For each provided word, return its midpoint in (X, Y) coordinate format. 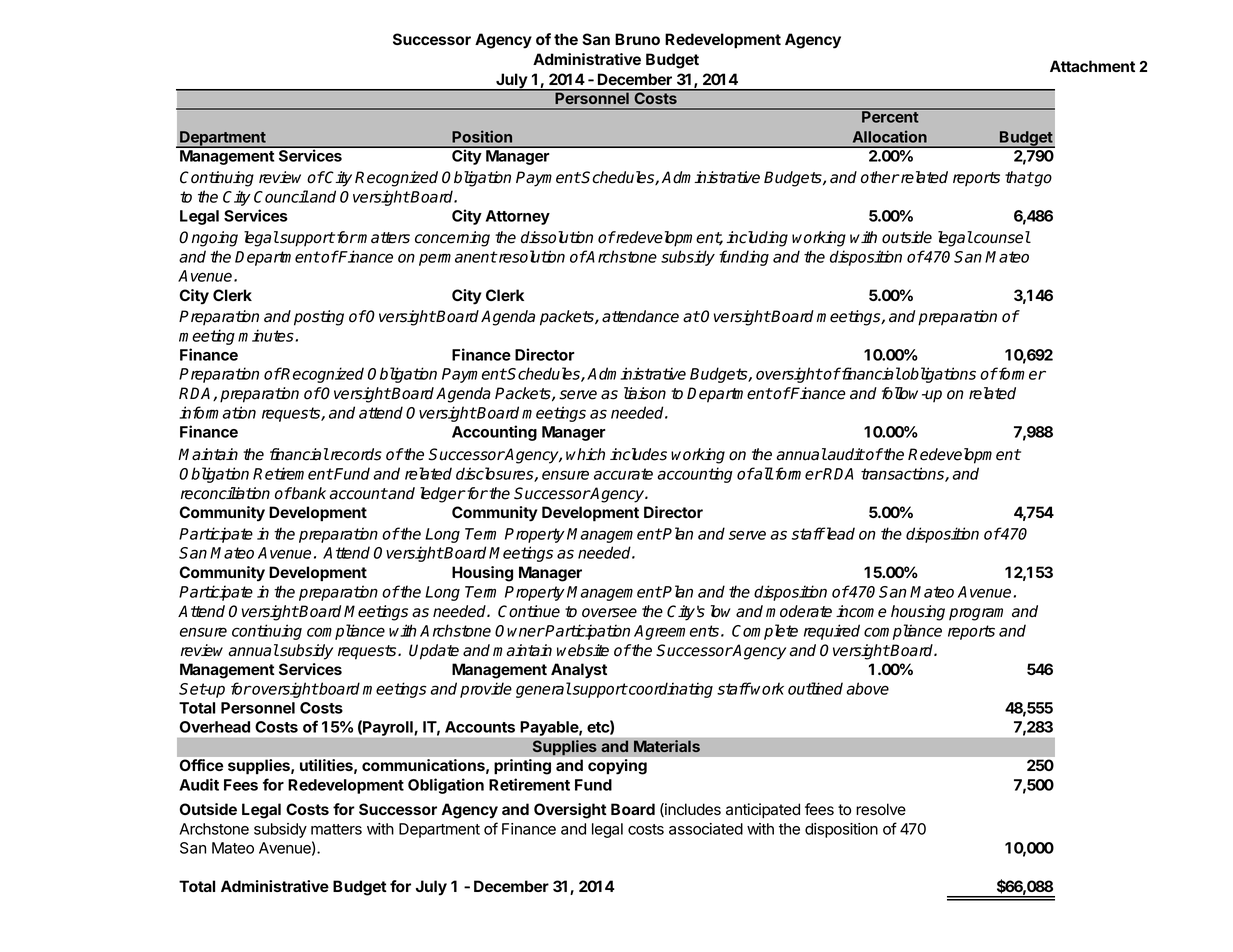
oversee (609, 613)
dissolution (557, 237)
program (976, 614)
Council (281, 196)
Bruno (637, 39)
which (585, 454)
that (1019, 177)
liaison (645, 393)
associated (706, 829)
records (355, 454)
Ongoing (208, 239)
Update (434, 652)
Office (202, 765)
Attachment (1092, 66)
